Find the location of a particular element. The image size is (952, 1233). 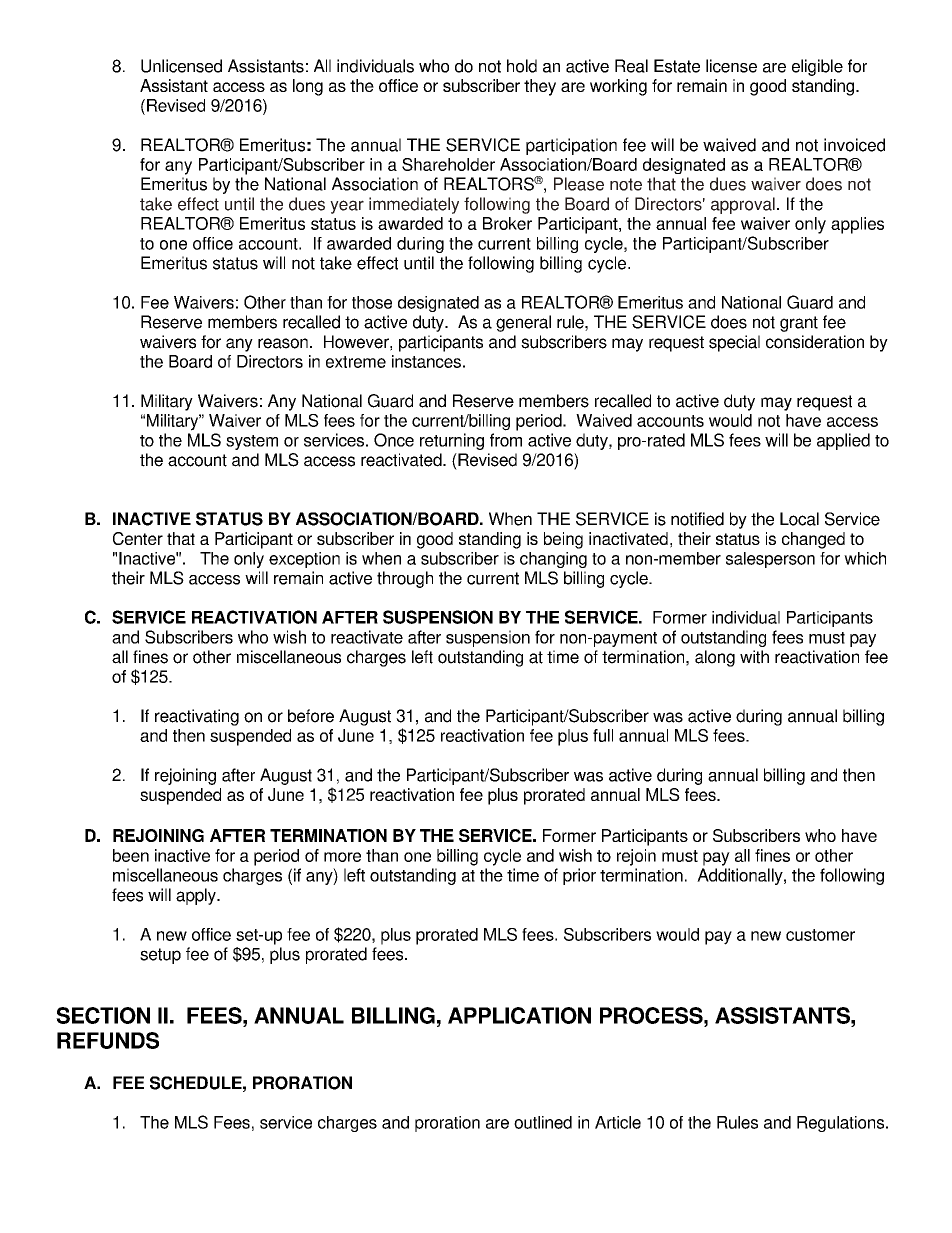

they is located at coordinates (540, 87).
